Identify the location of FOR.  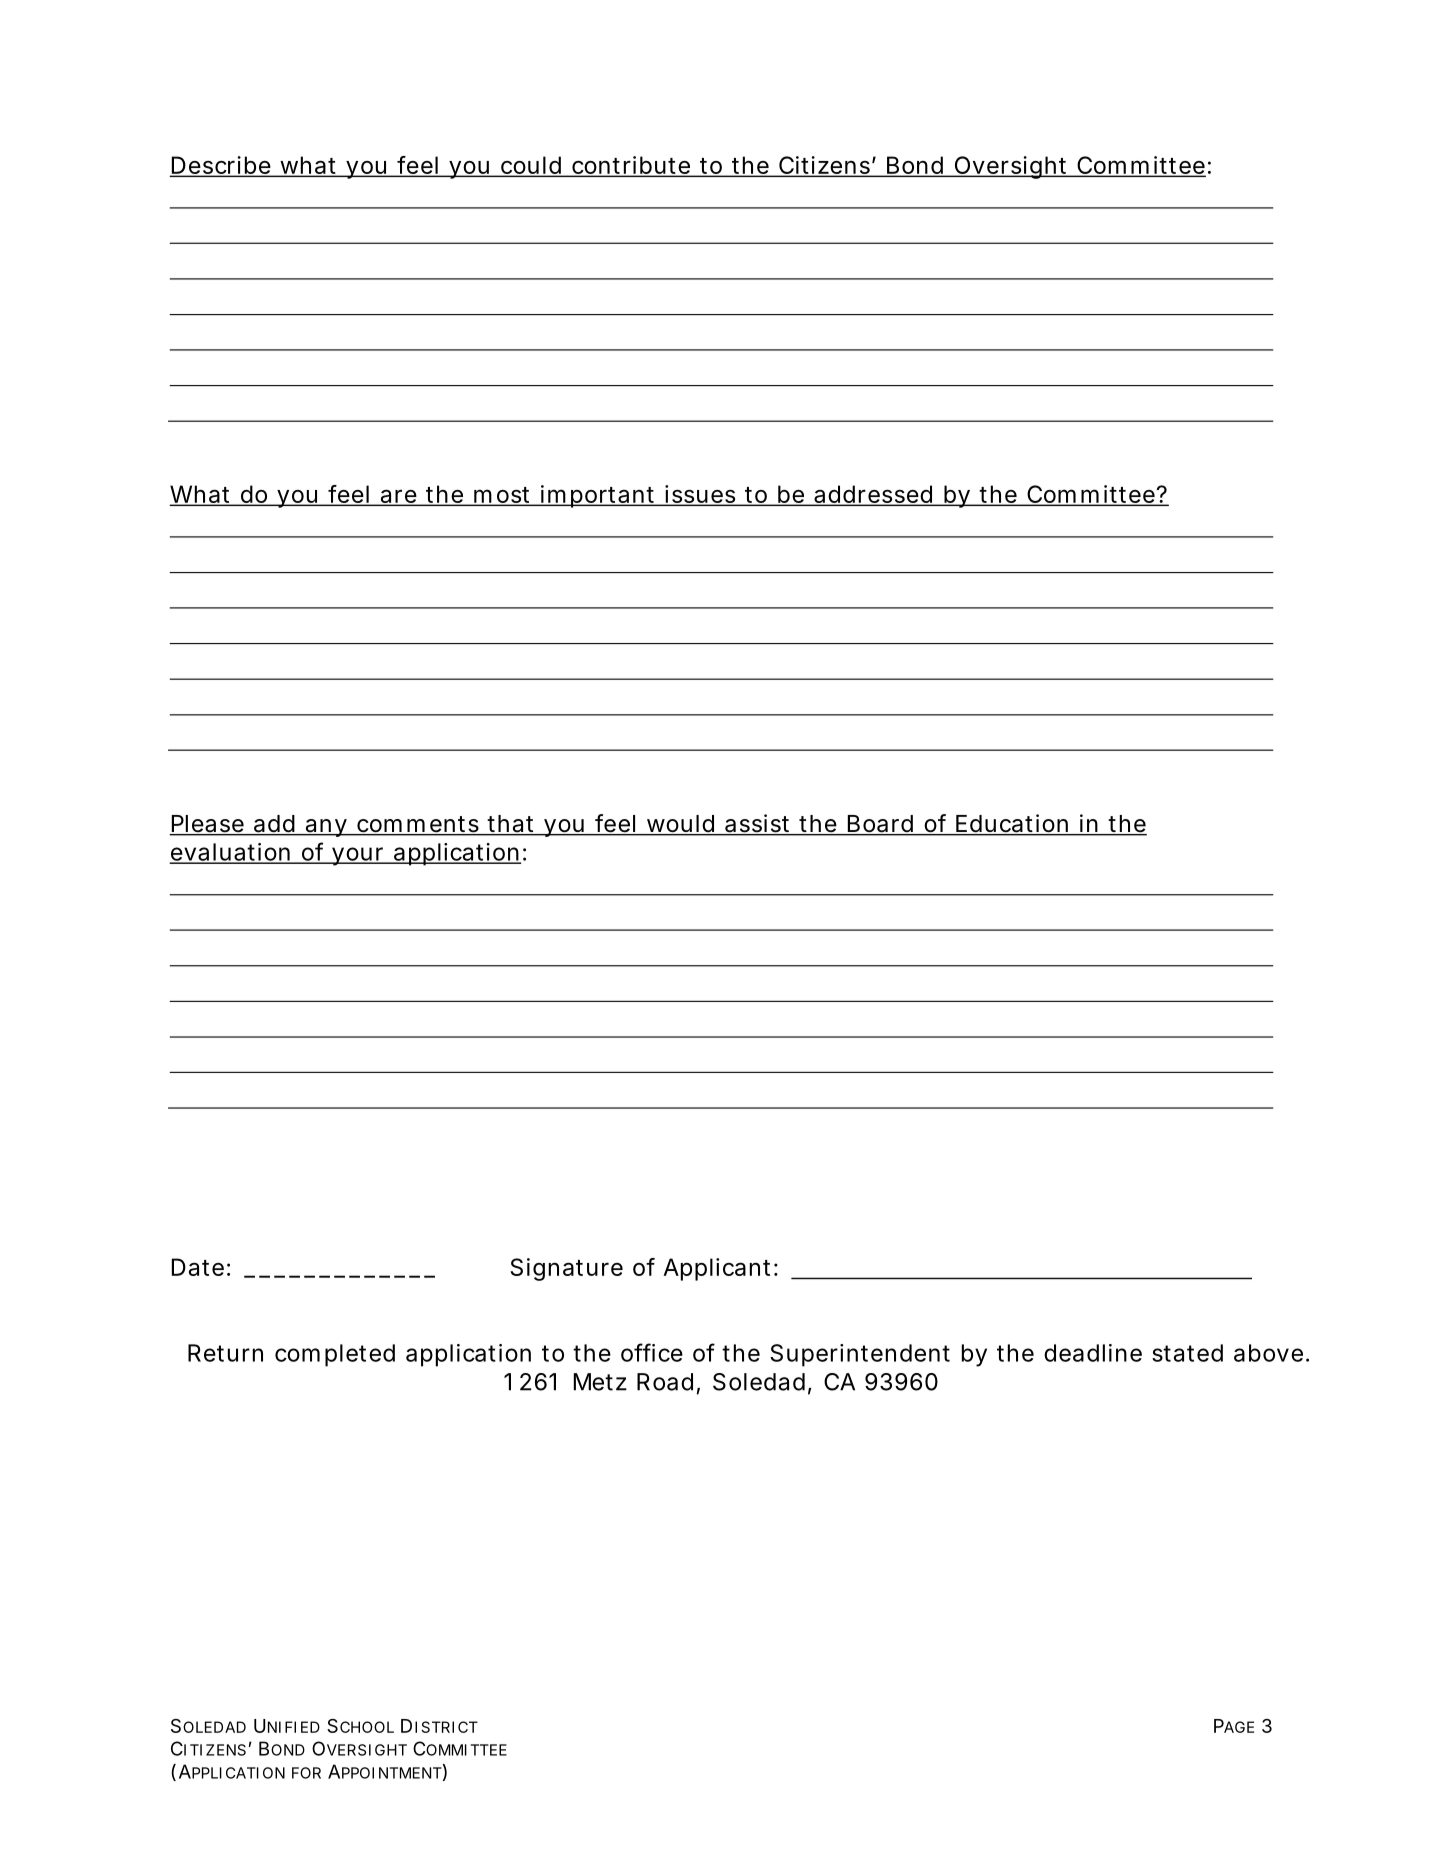
(306, 1773).
